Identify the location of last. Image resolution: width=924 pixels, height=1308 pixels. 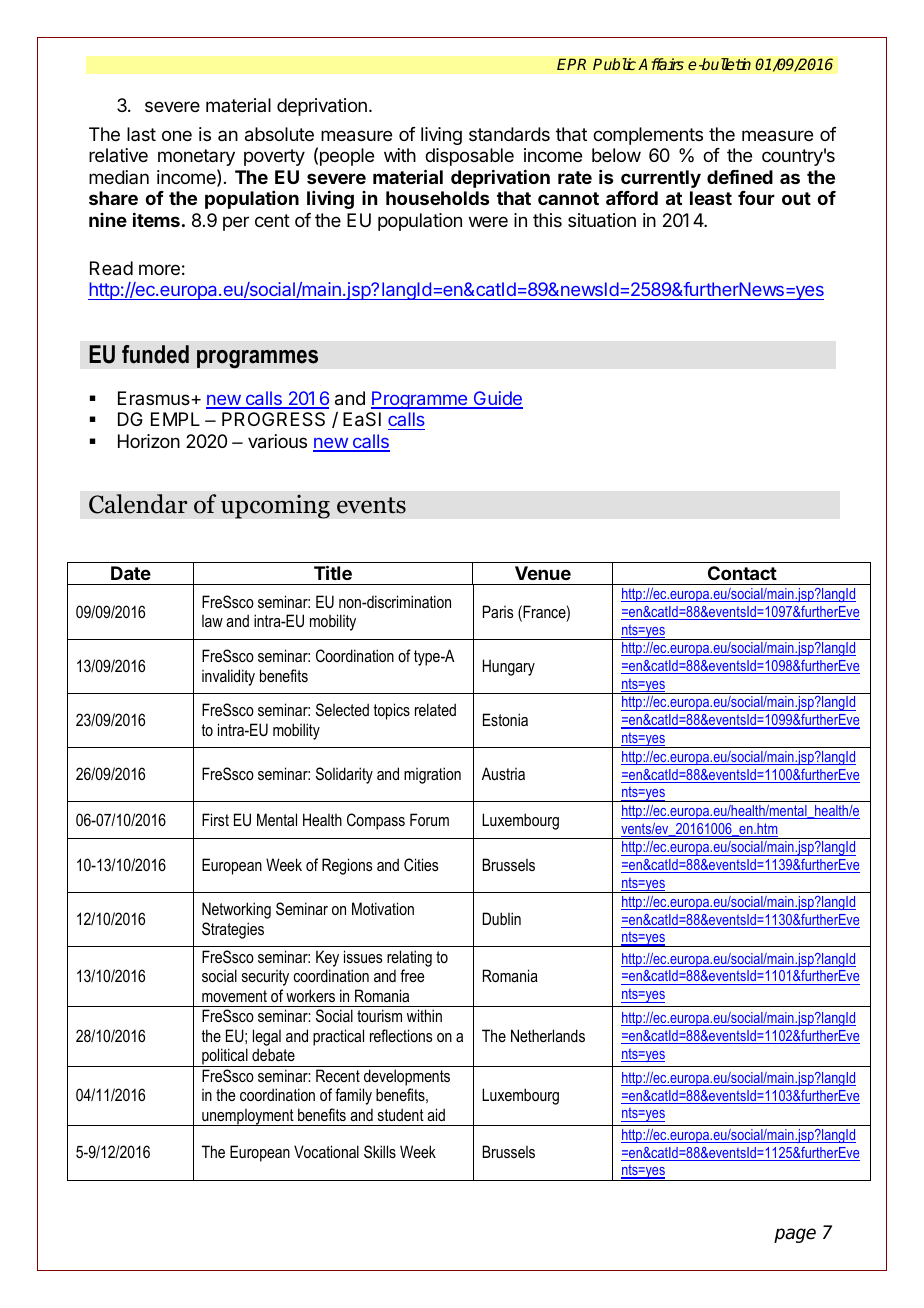
(141, 134).
